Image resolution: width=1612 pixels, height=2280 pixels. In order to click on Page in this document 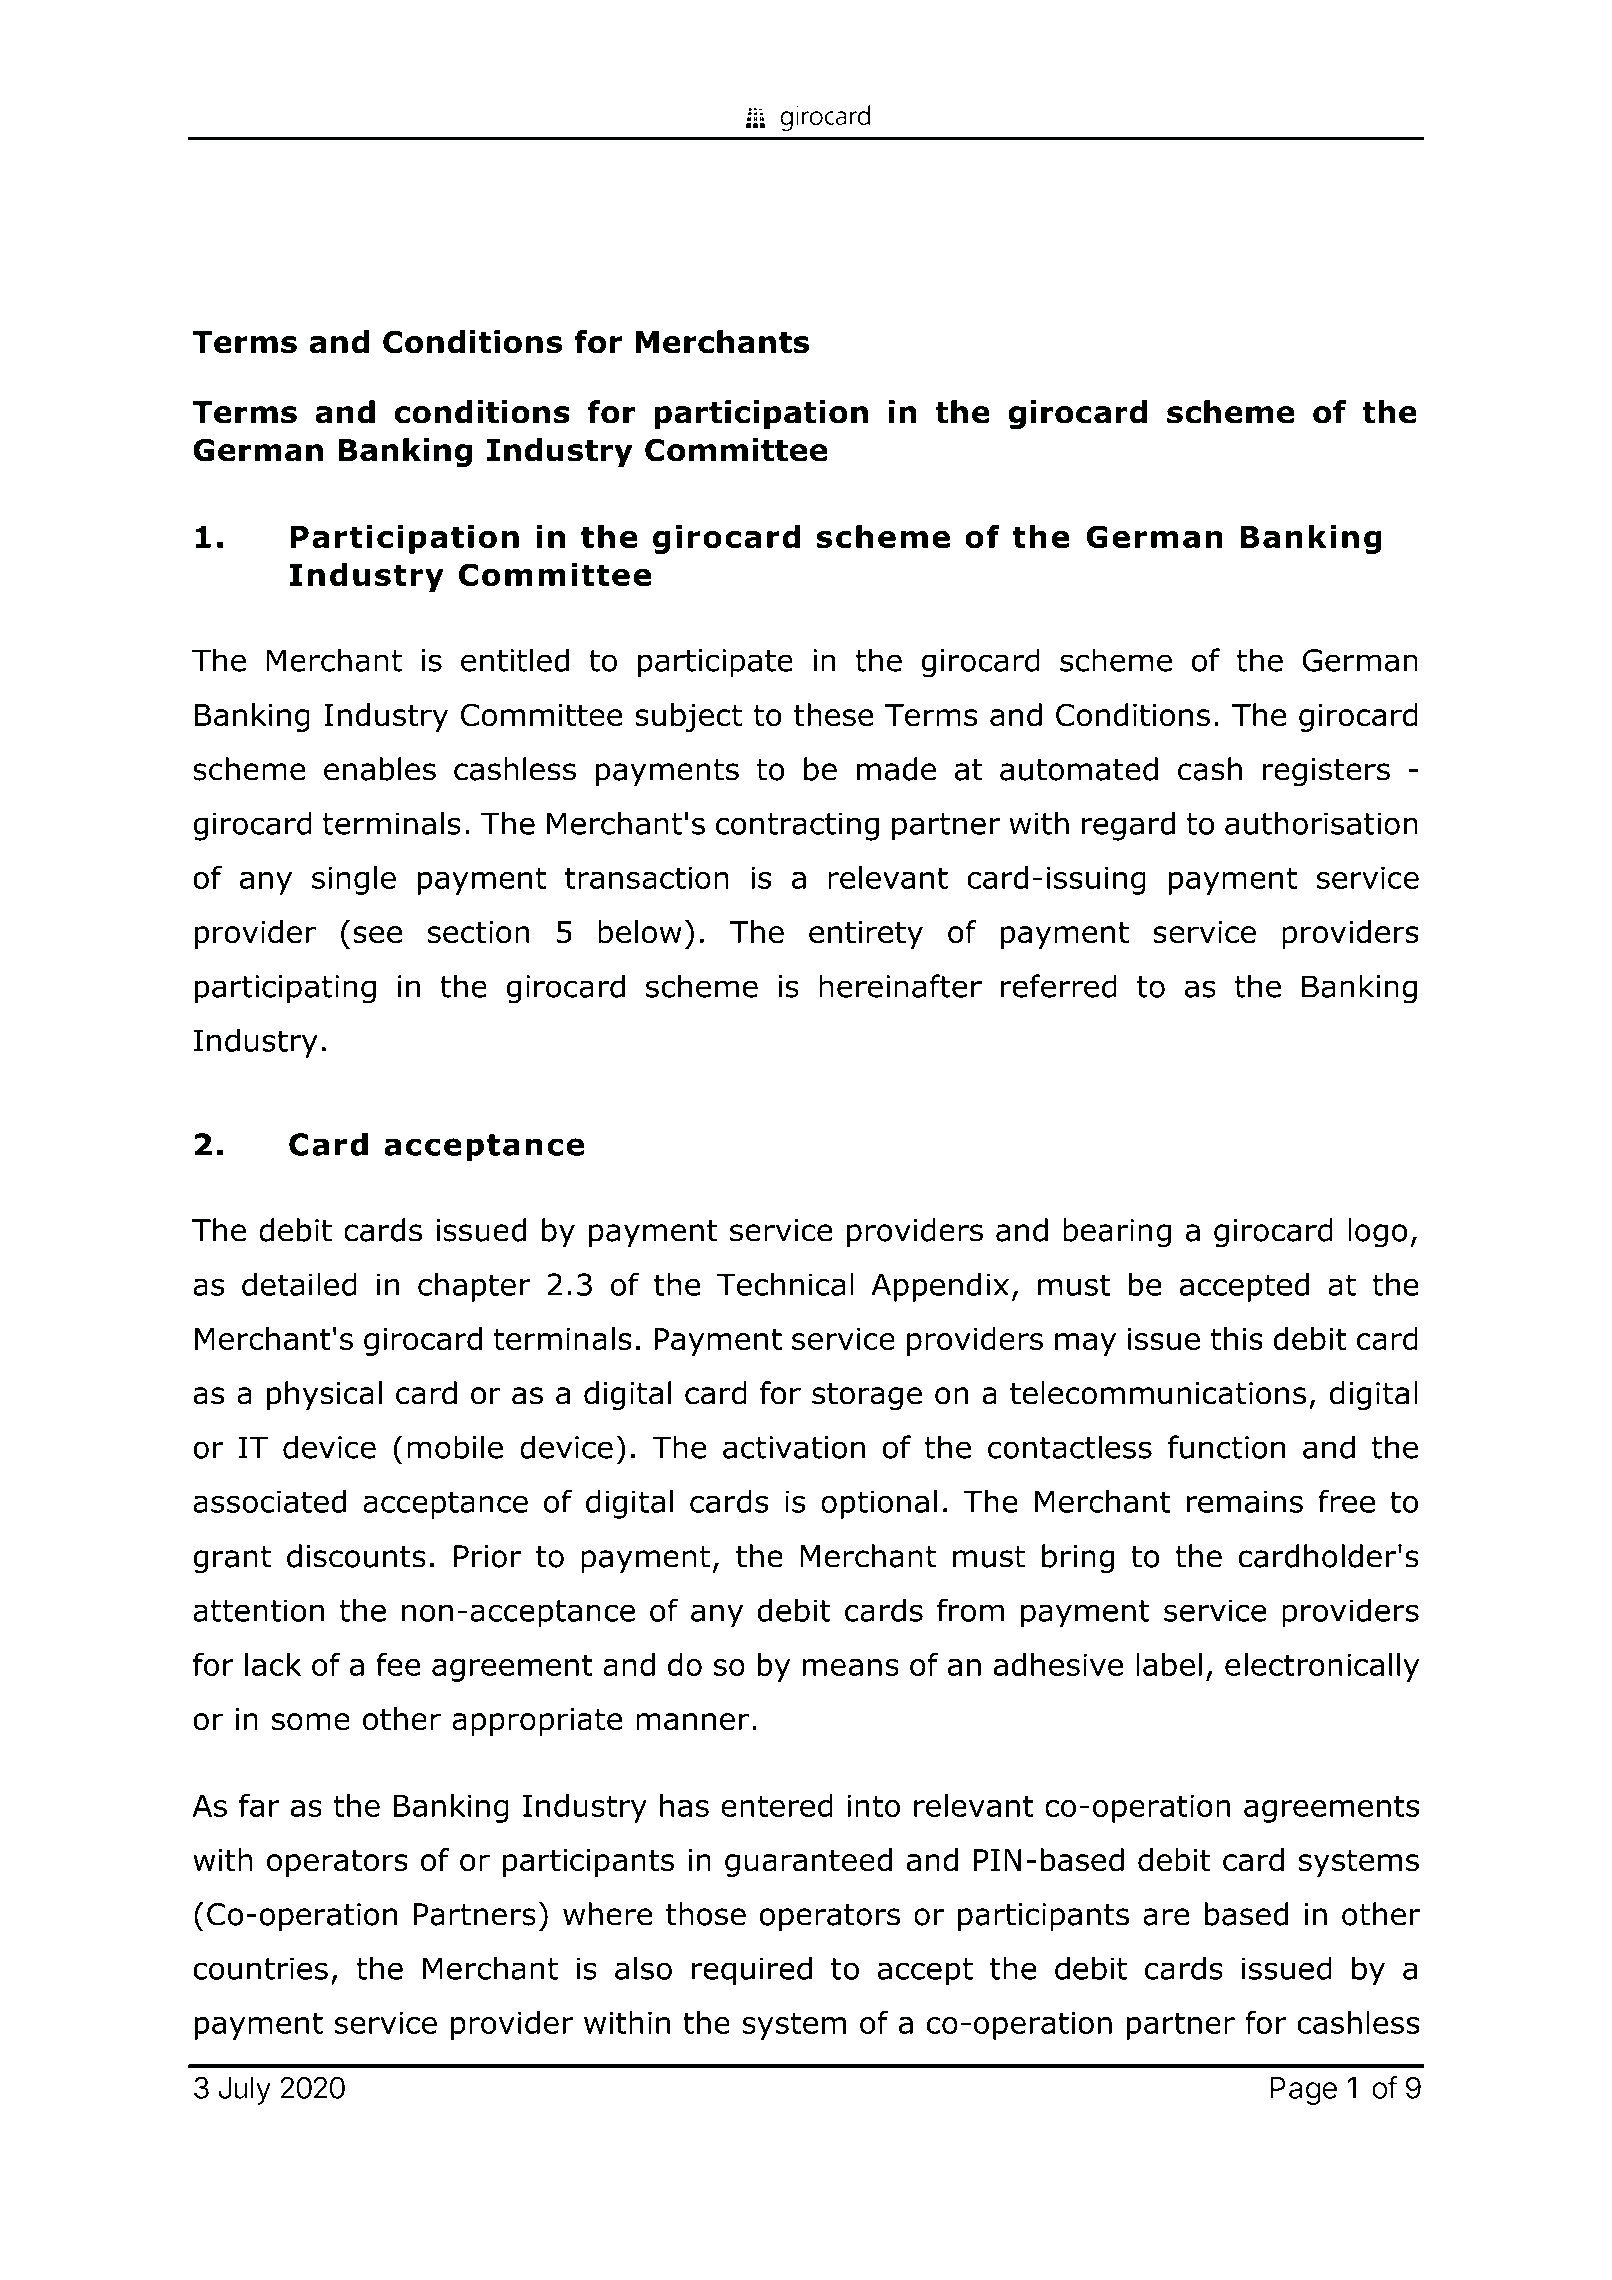, I will do `click(1303, 2091)`.
